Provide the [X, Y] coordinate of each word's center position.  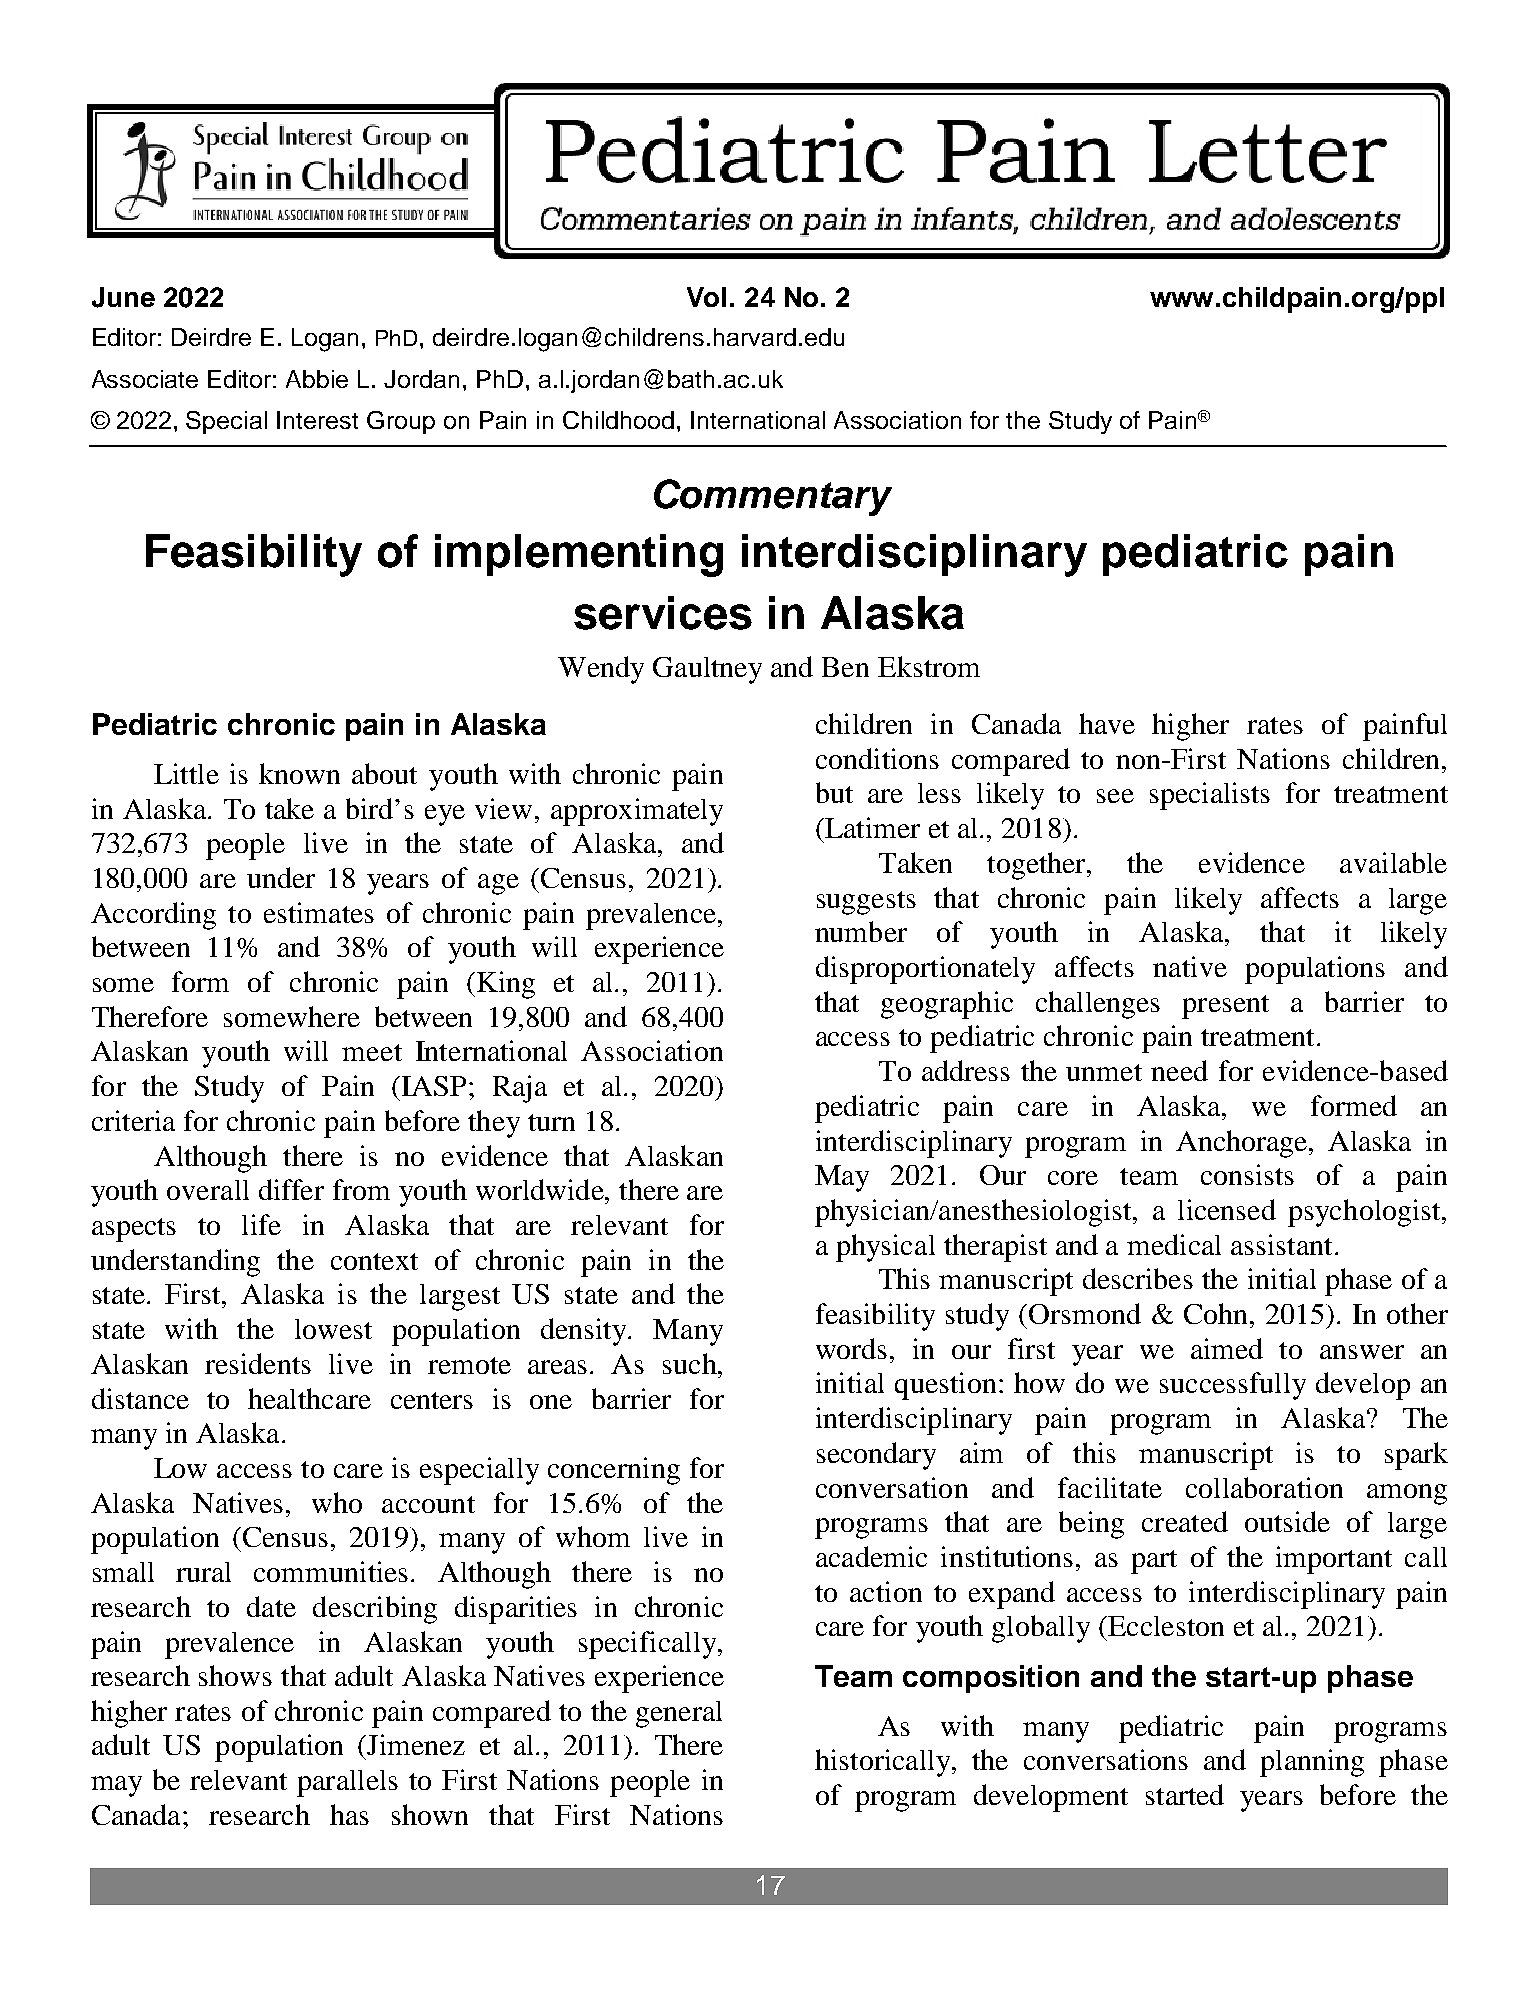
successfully [1233, 1386]
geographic [947, 1005]
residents [258, 1363]
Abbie [317, 379]
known [299, 773]
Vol [706, 297]
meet [372, 1052]
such [691, 1363]
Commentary [773, 497]
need [1179, 1070]
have [1107, 723]
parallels [347, 1783]
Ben [845, 667]
